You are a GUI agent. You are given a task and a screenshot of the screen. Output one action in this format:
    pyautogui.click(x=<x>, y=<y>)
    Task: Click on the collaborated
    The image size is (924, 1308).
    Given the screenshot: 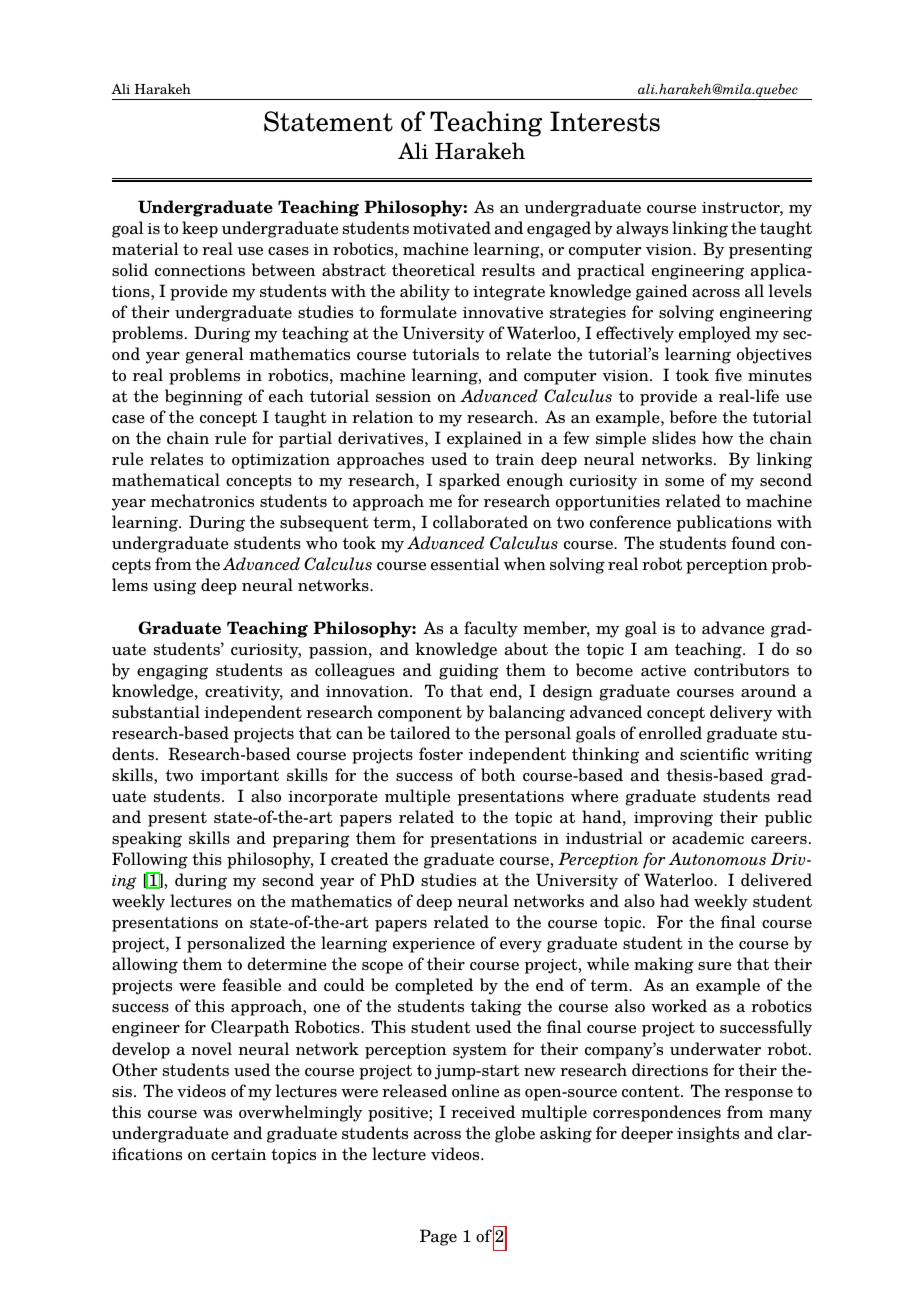 What is the action you would take?
    pyautogui.click(x=480, y=522)
